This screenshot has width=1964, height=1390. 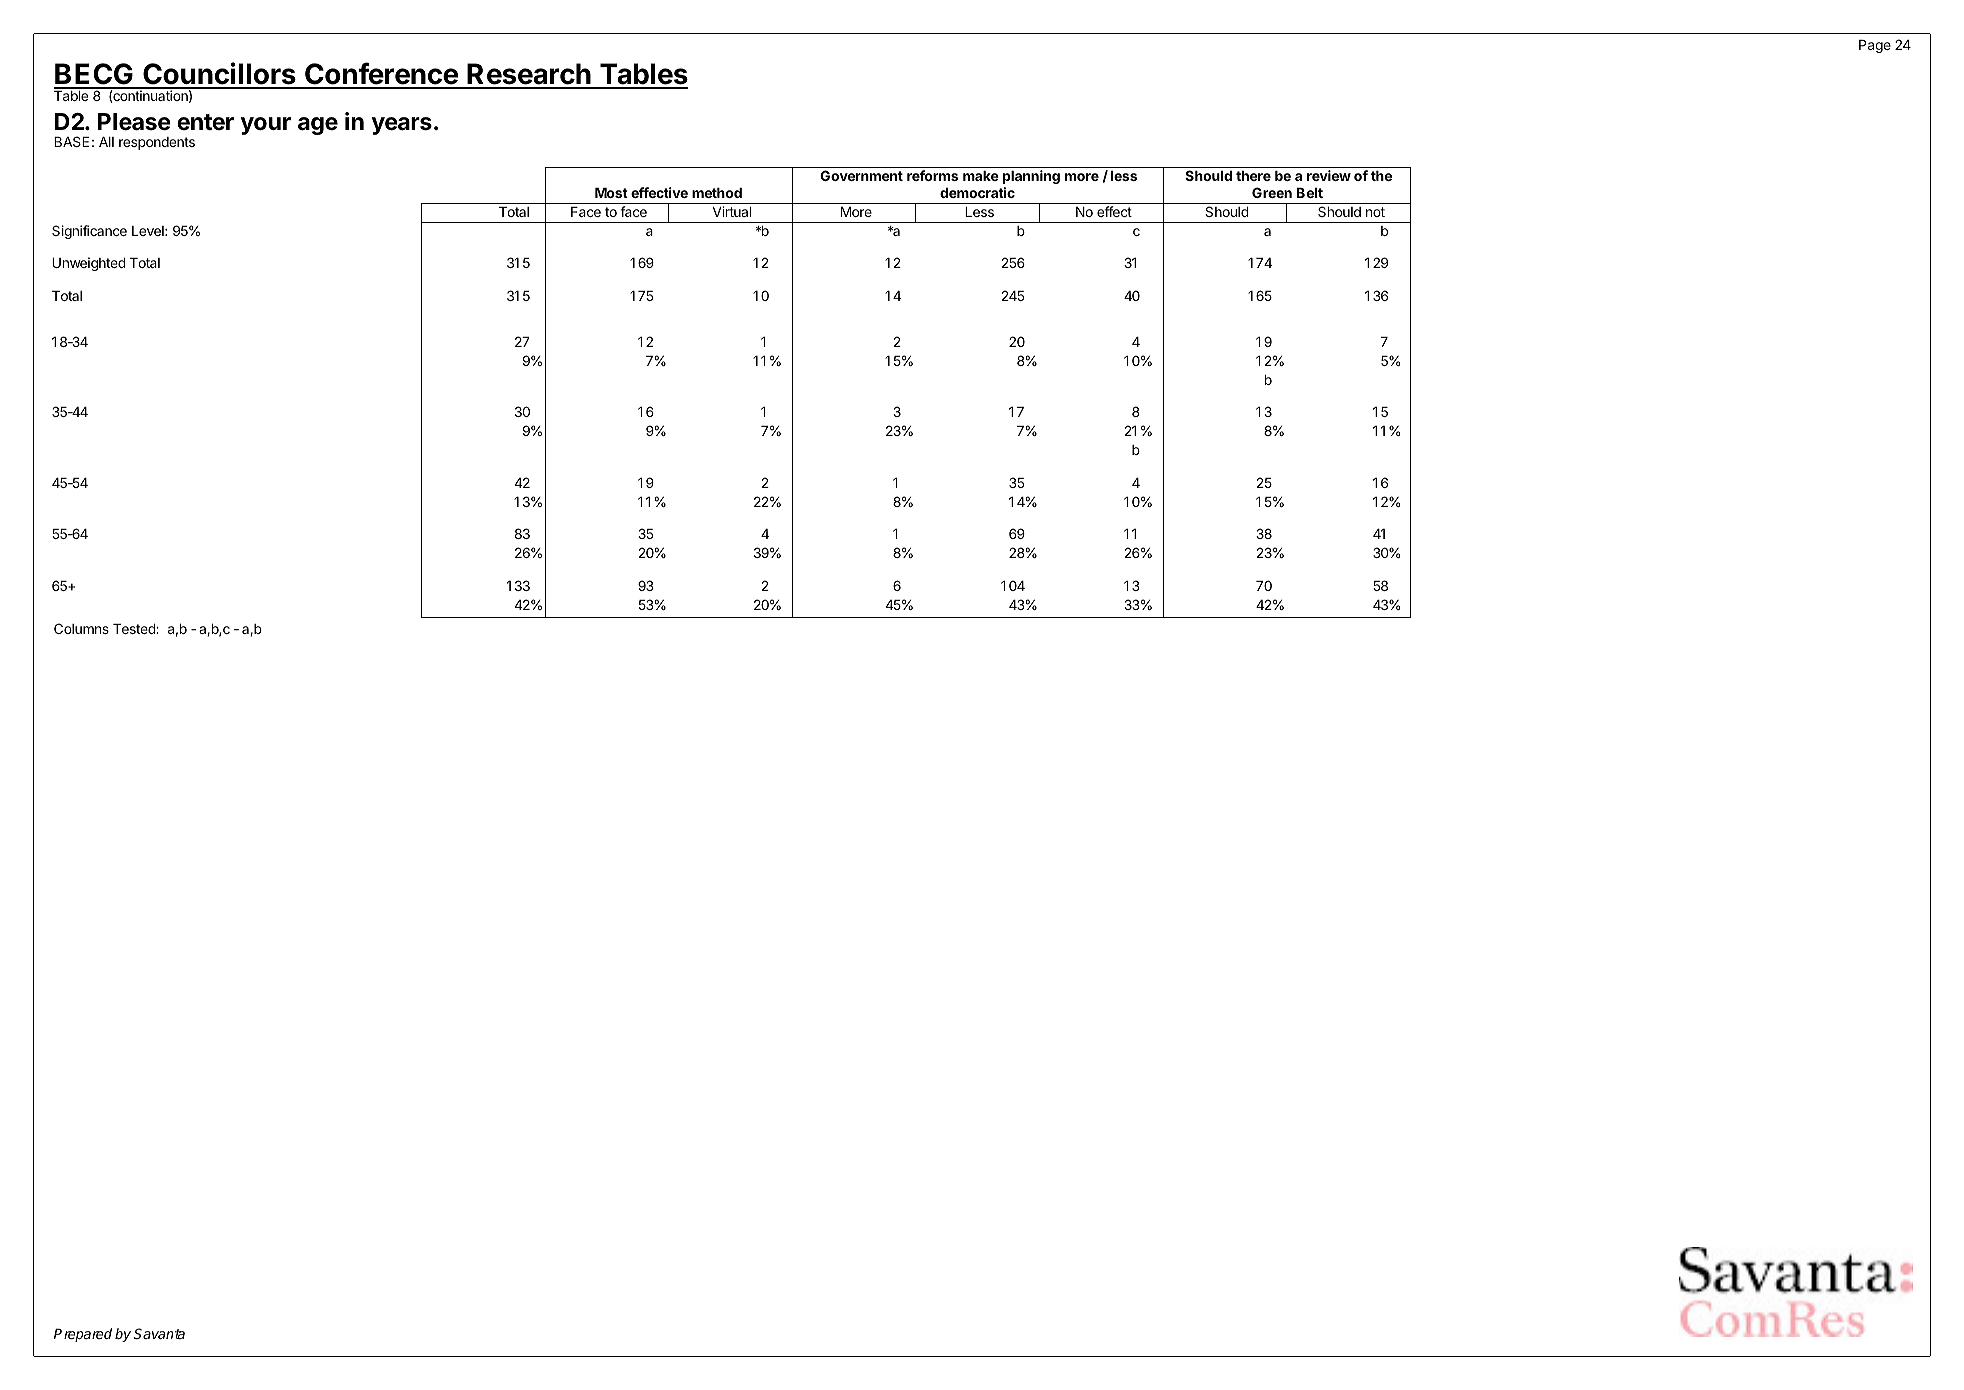 I want to click on Belt, so click(x=1310, y=193).
